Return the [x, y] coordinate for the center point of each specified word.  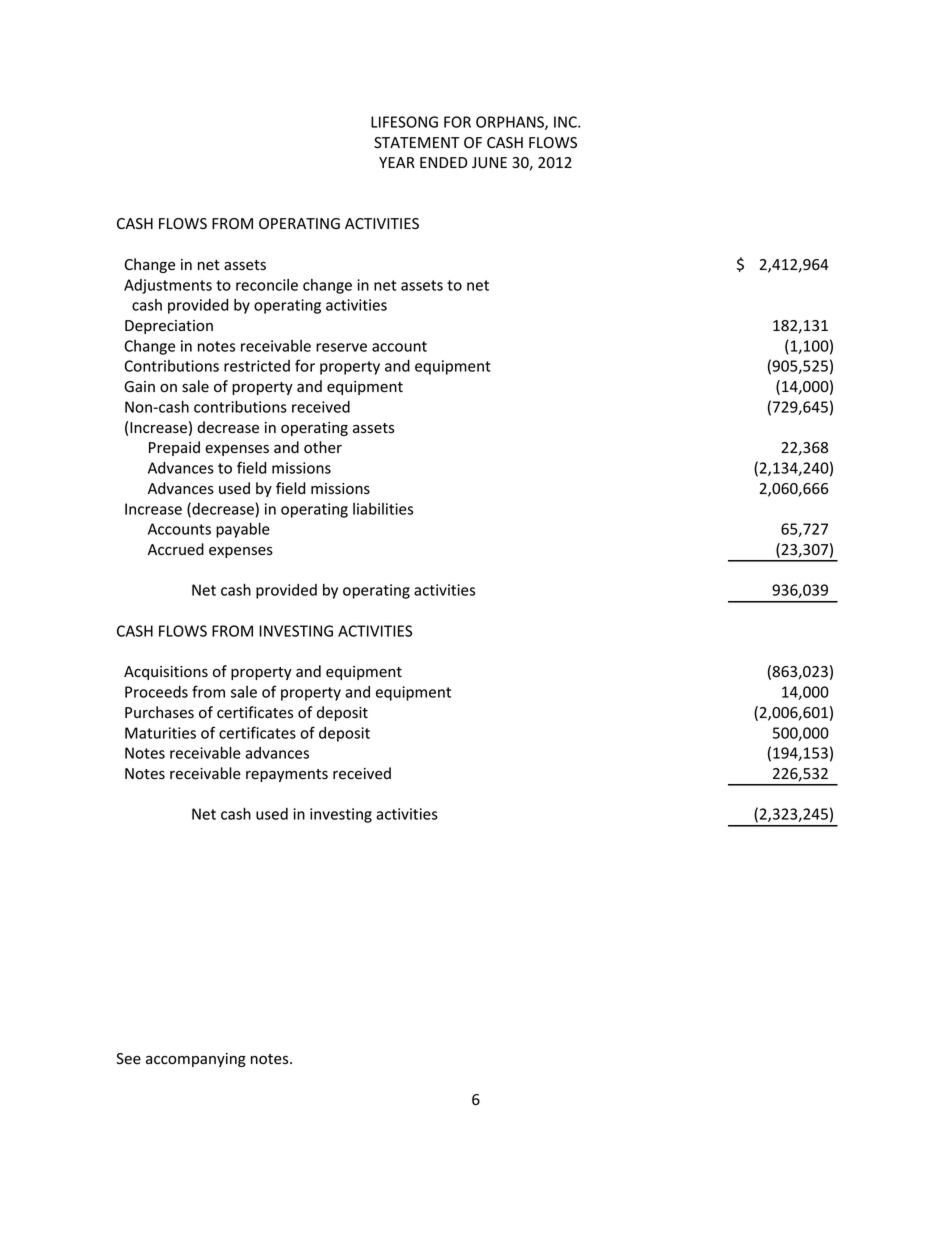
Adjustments [168, 286]
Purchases [159, 712]
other [323, 447]
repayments [287, 775]
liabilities [383, 509]
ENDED [443, 162]
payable [243, 530]
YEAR [397, 162]
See [128, 1059]
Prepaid [174, 448]
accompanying [196, 1060]
